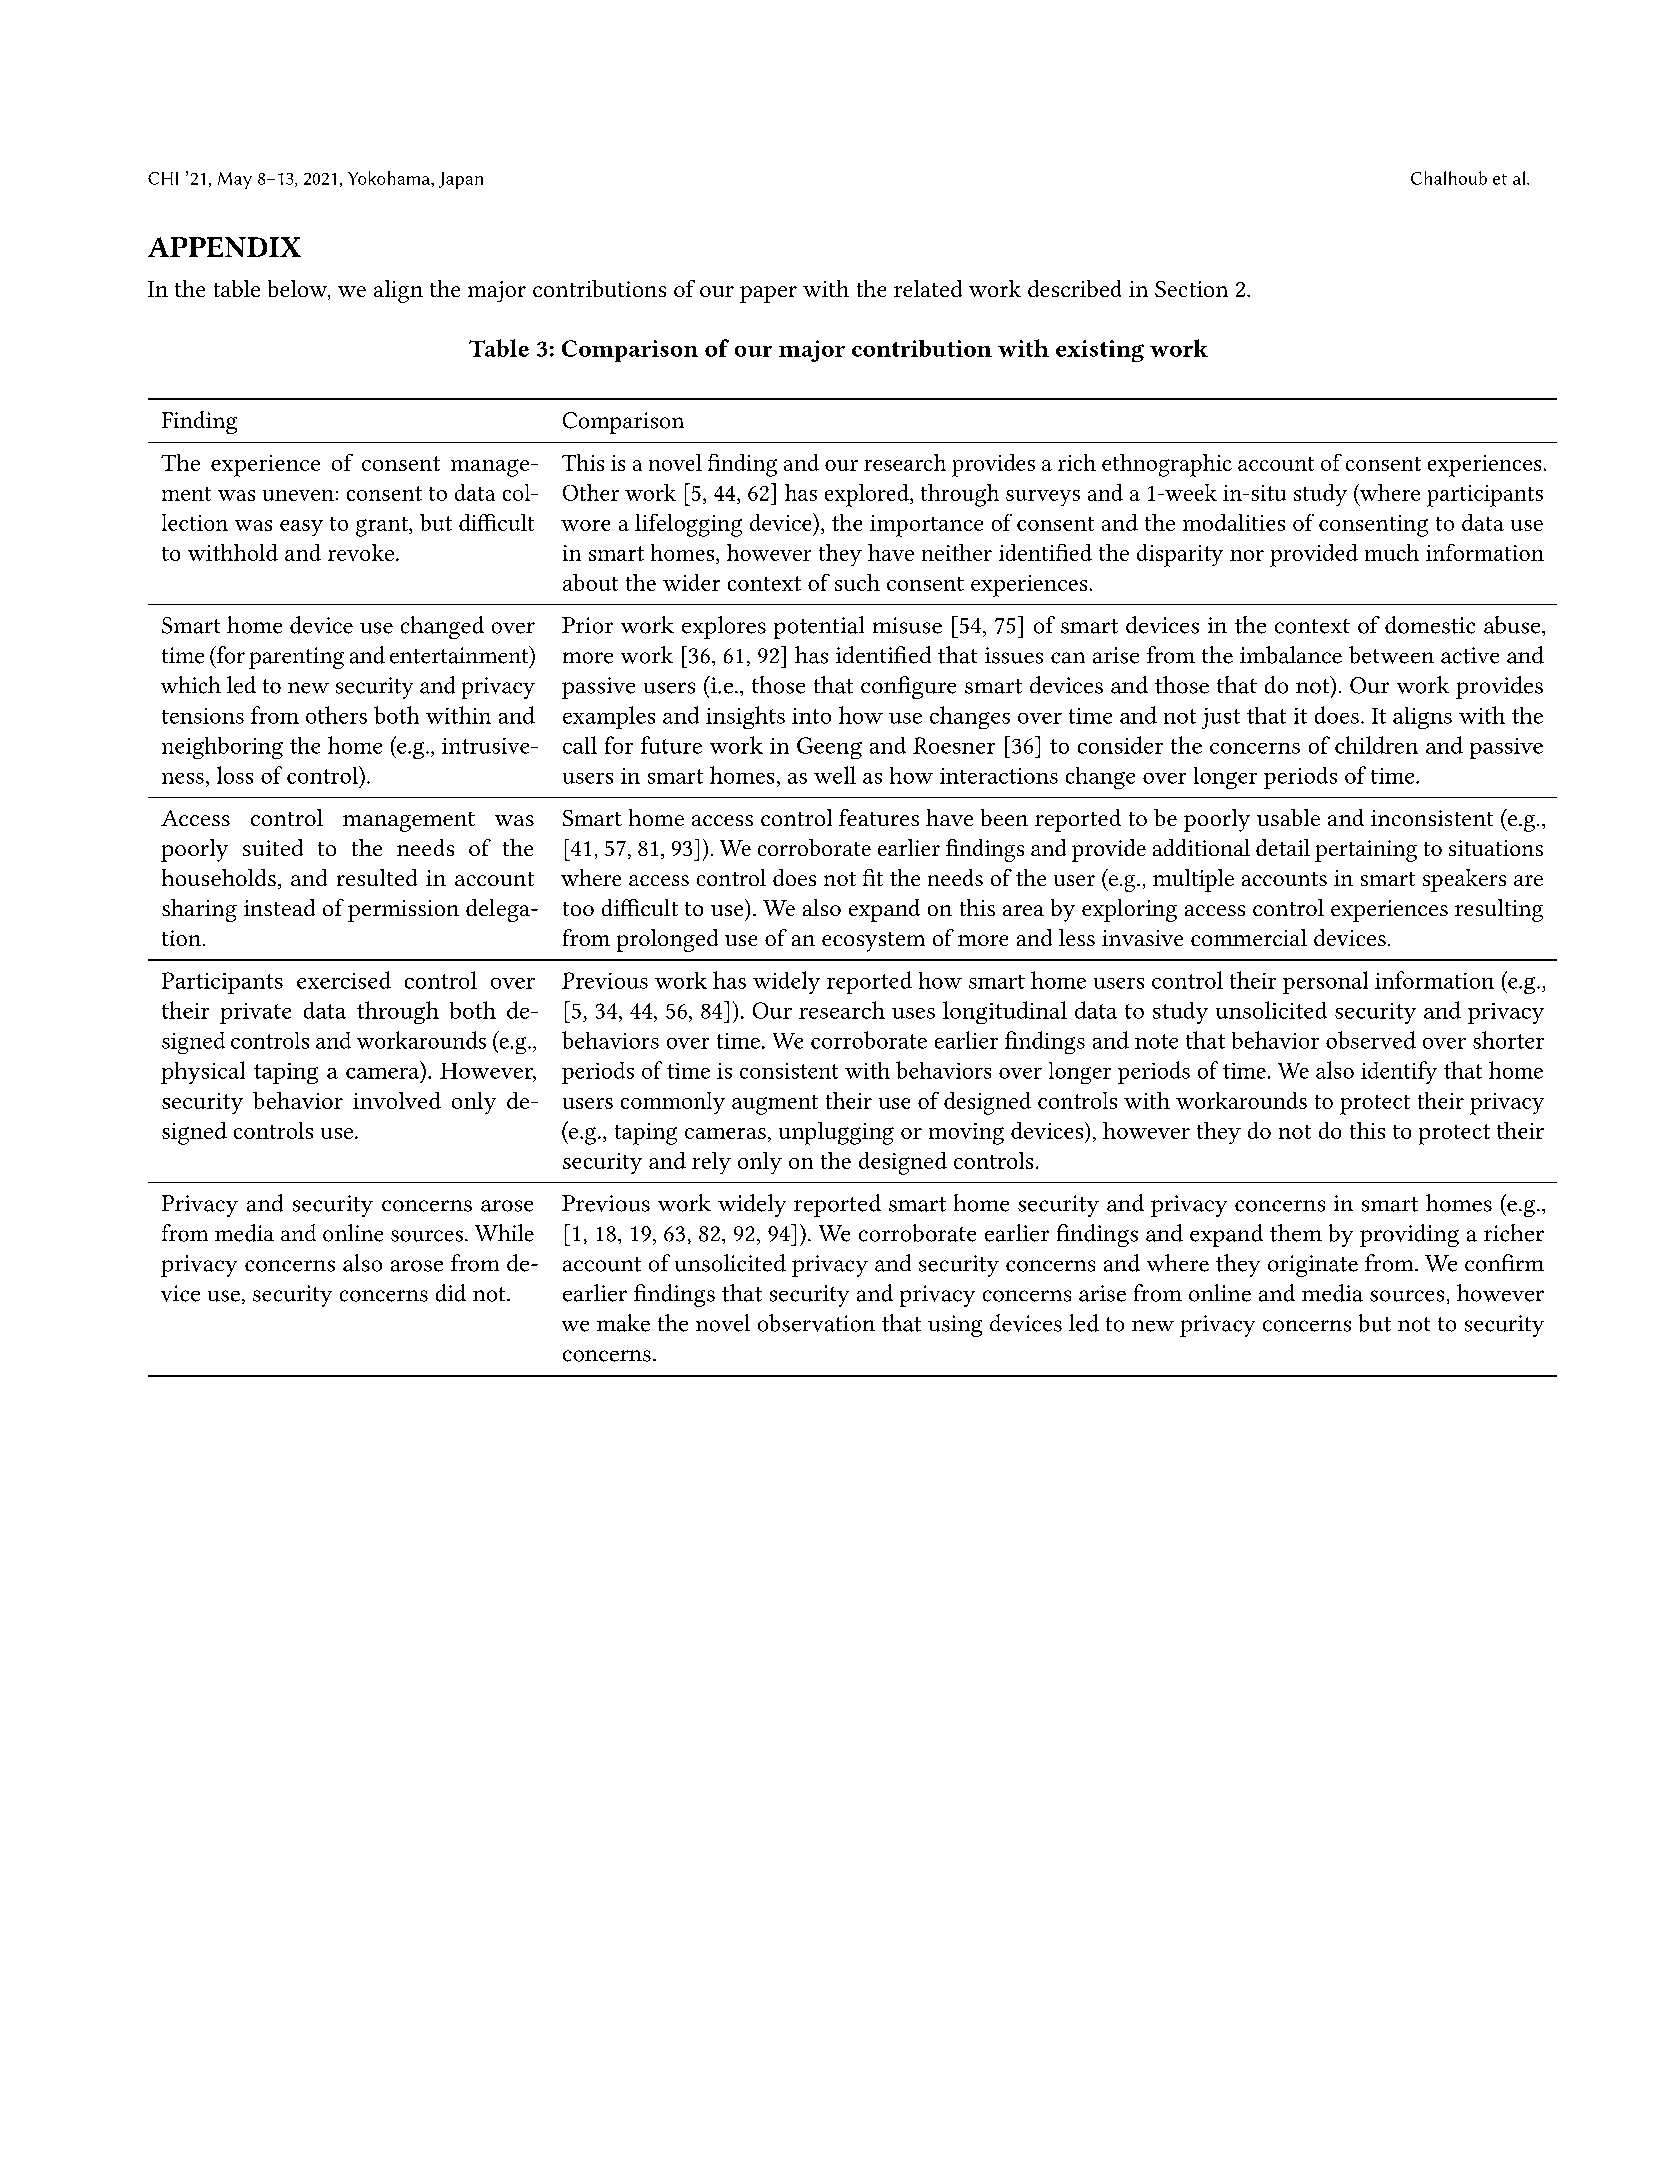  What do you see at coordinates (1313, 1266) in the page?
I see `originate` at bounding box center [1313, 1266].
